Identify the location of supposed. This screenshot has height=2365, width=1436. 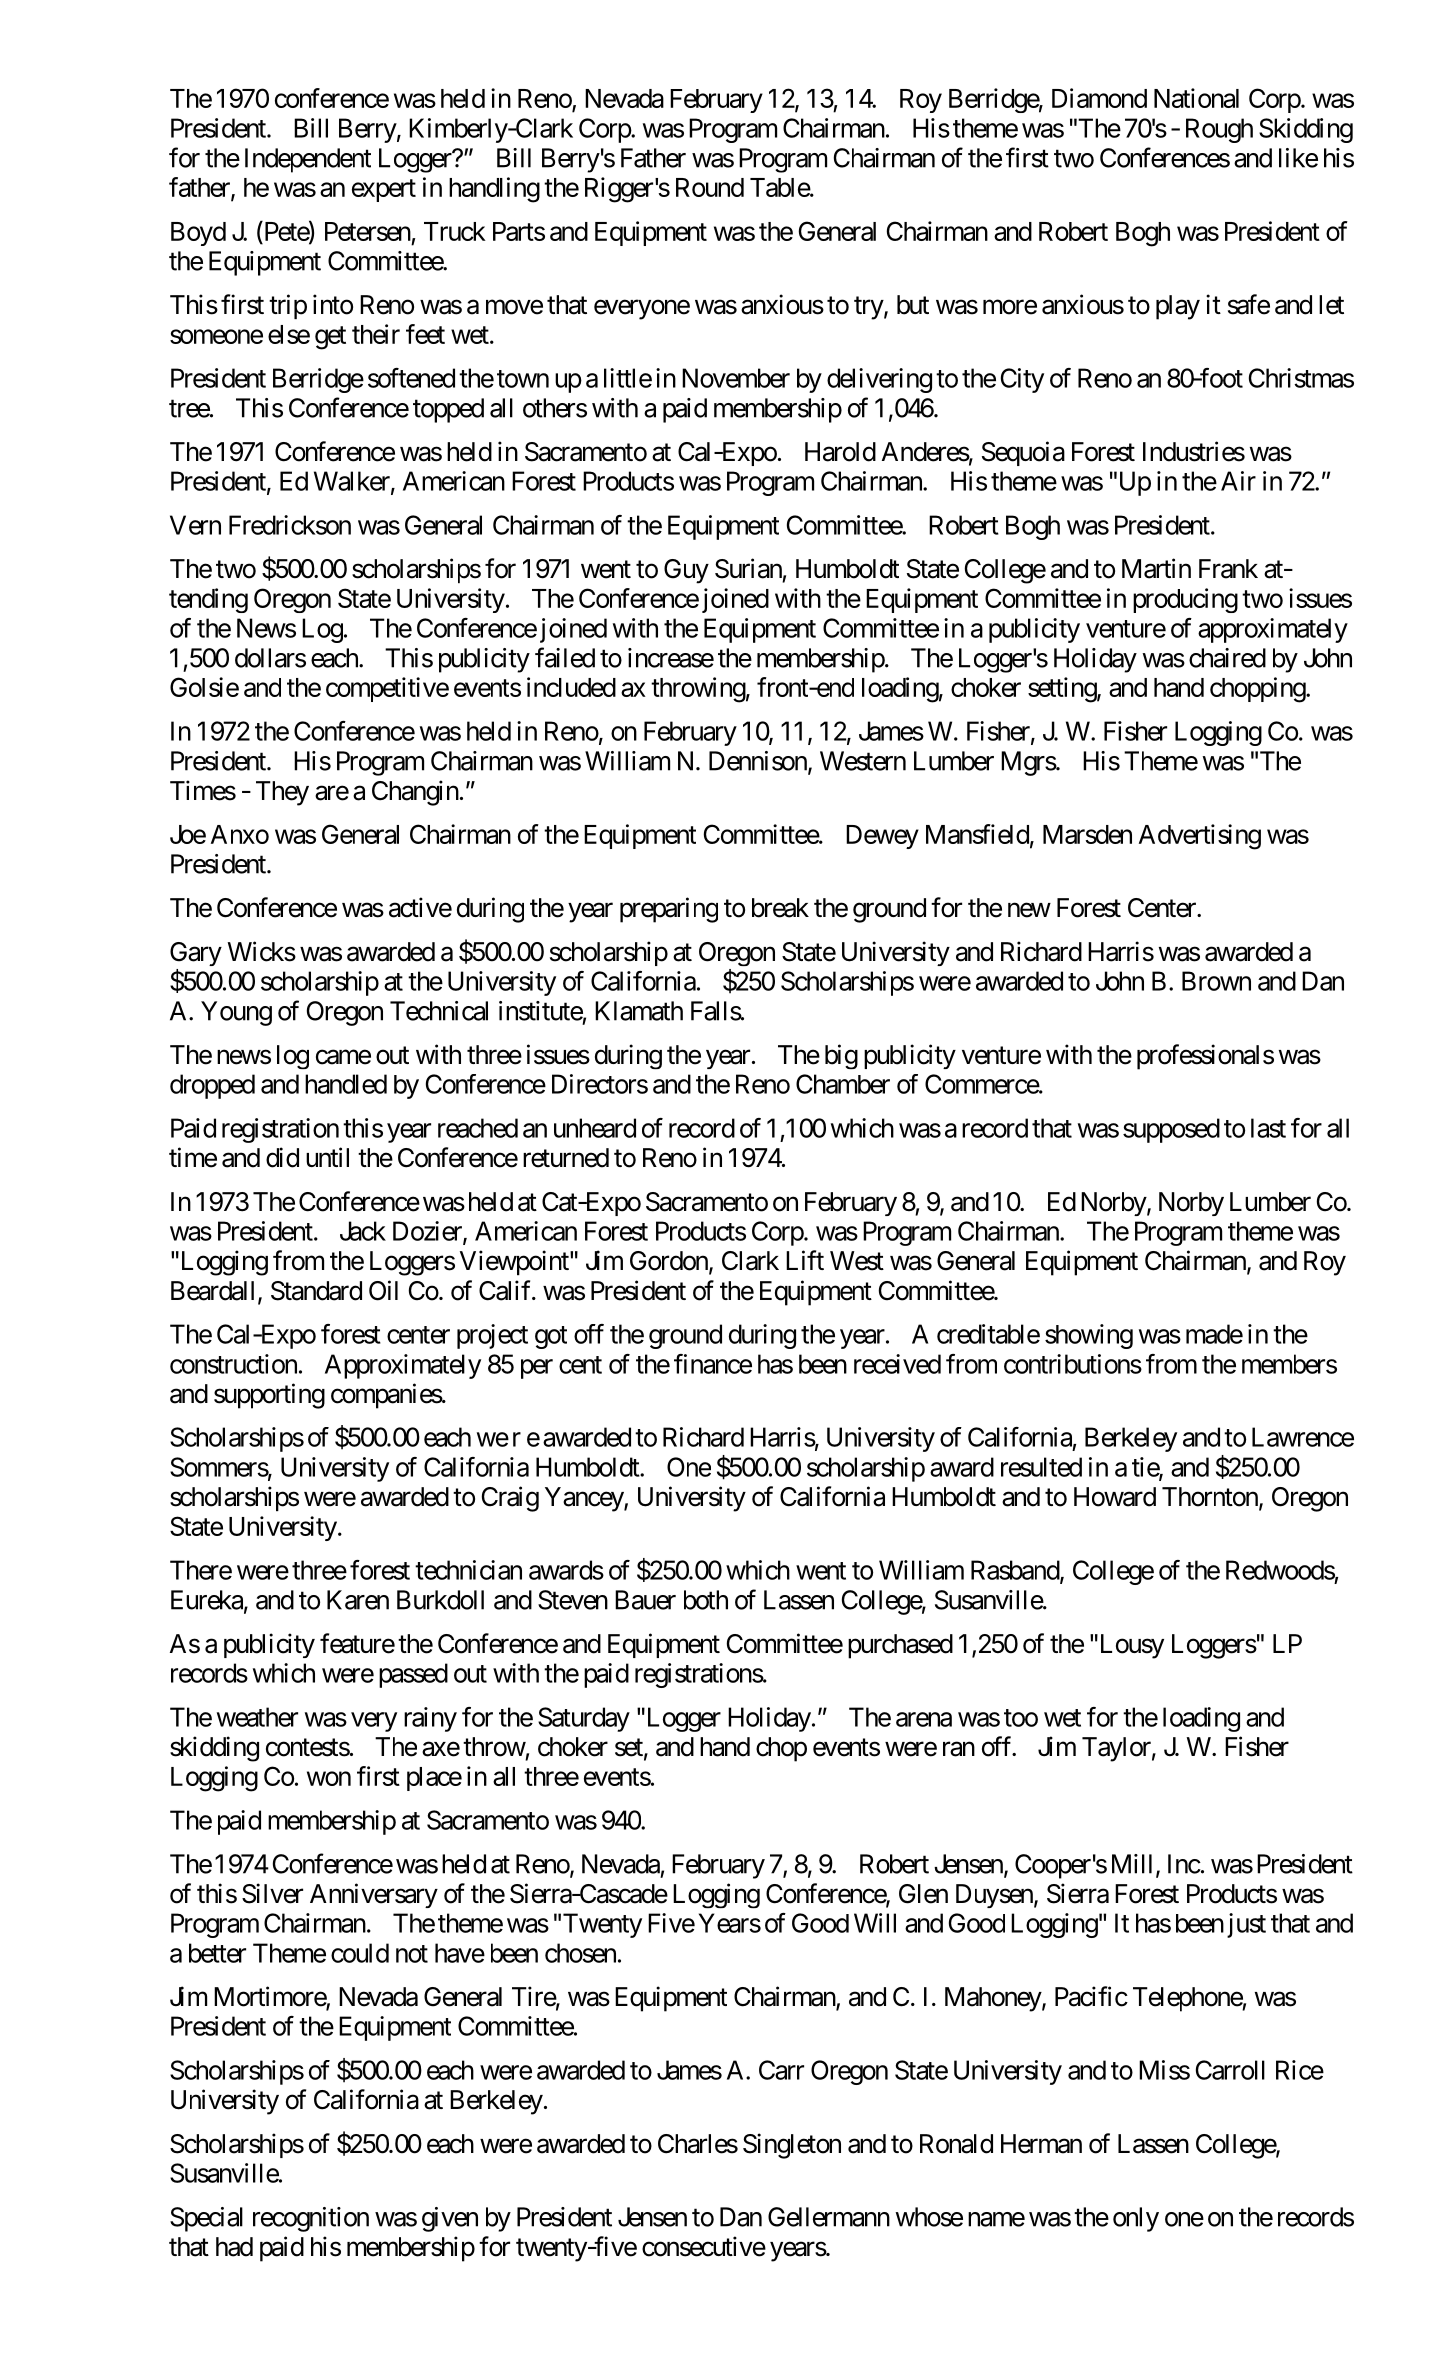
(1171, 1130).
